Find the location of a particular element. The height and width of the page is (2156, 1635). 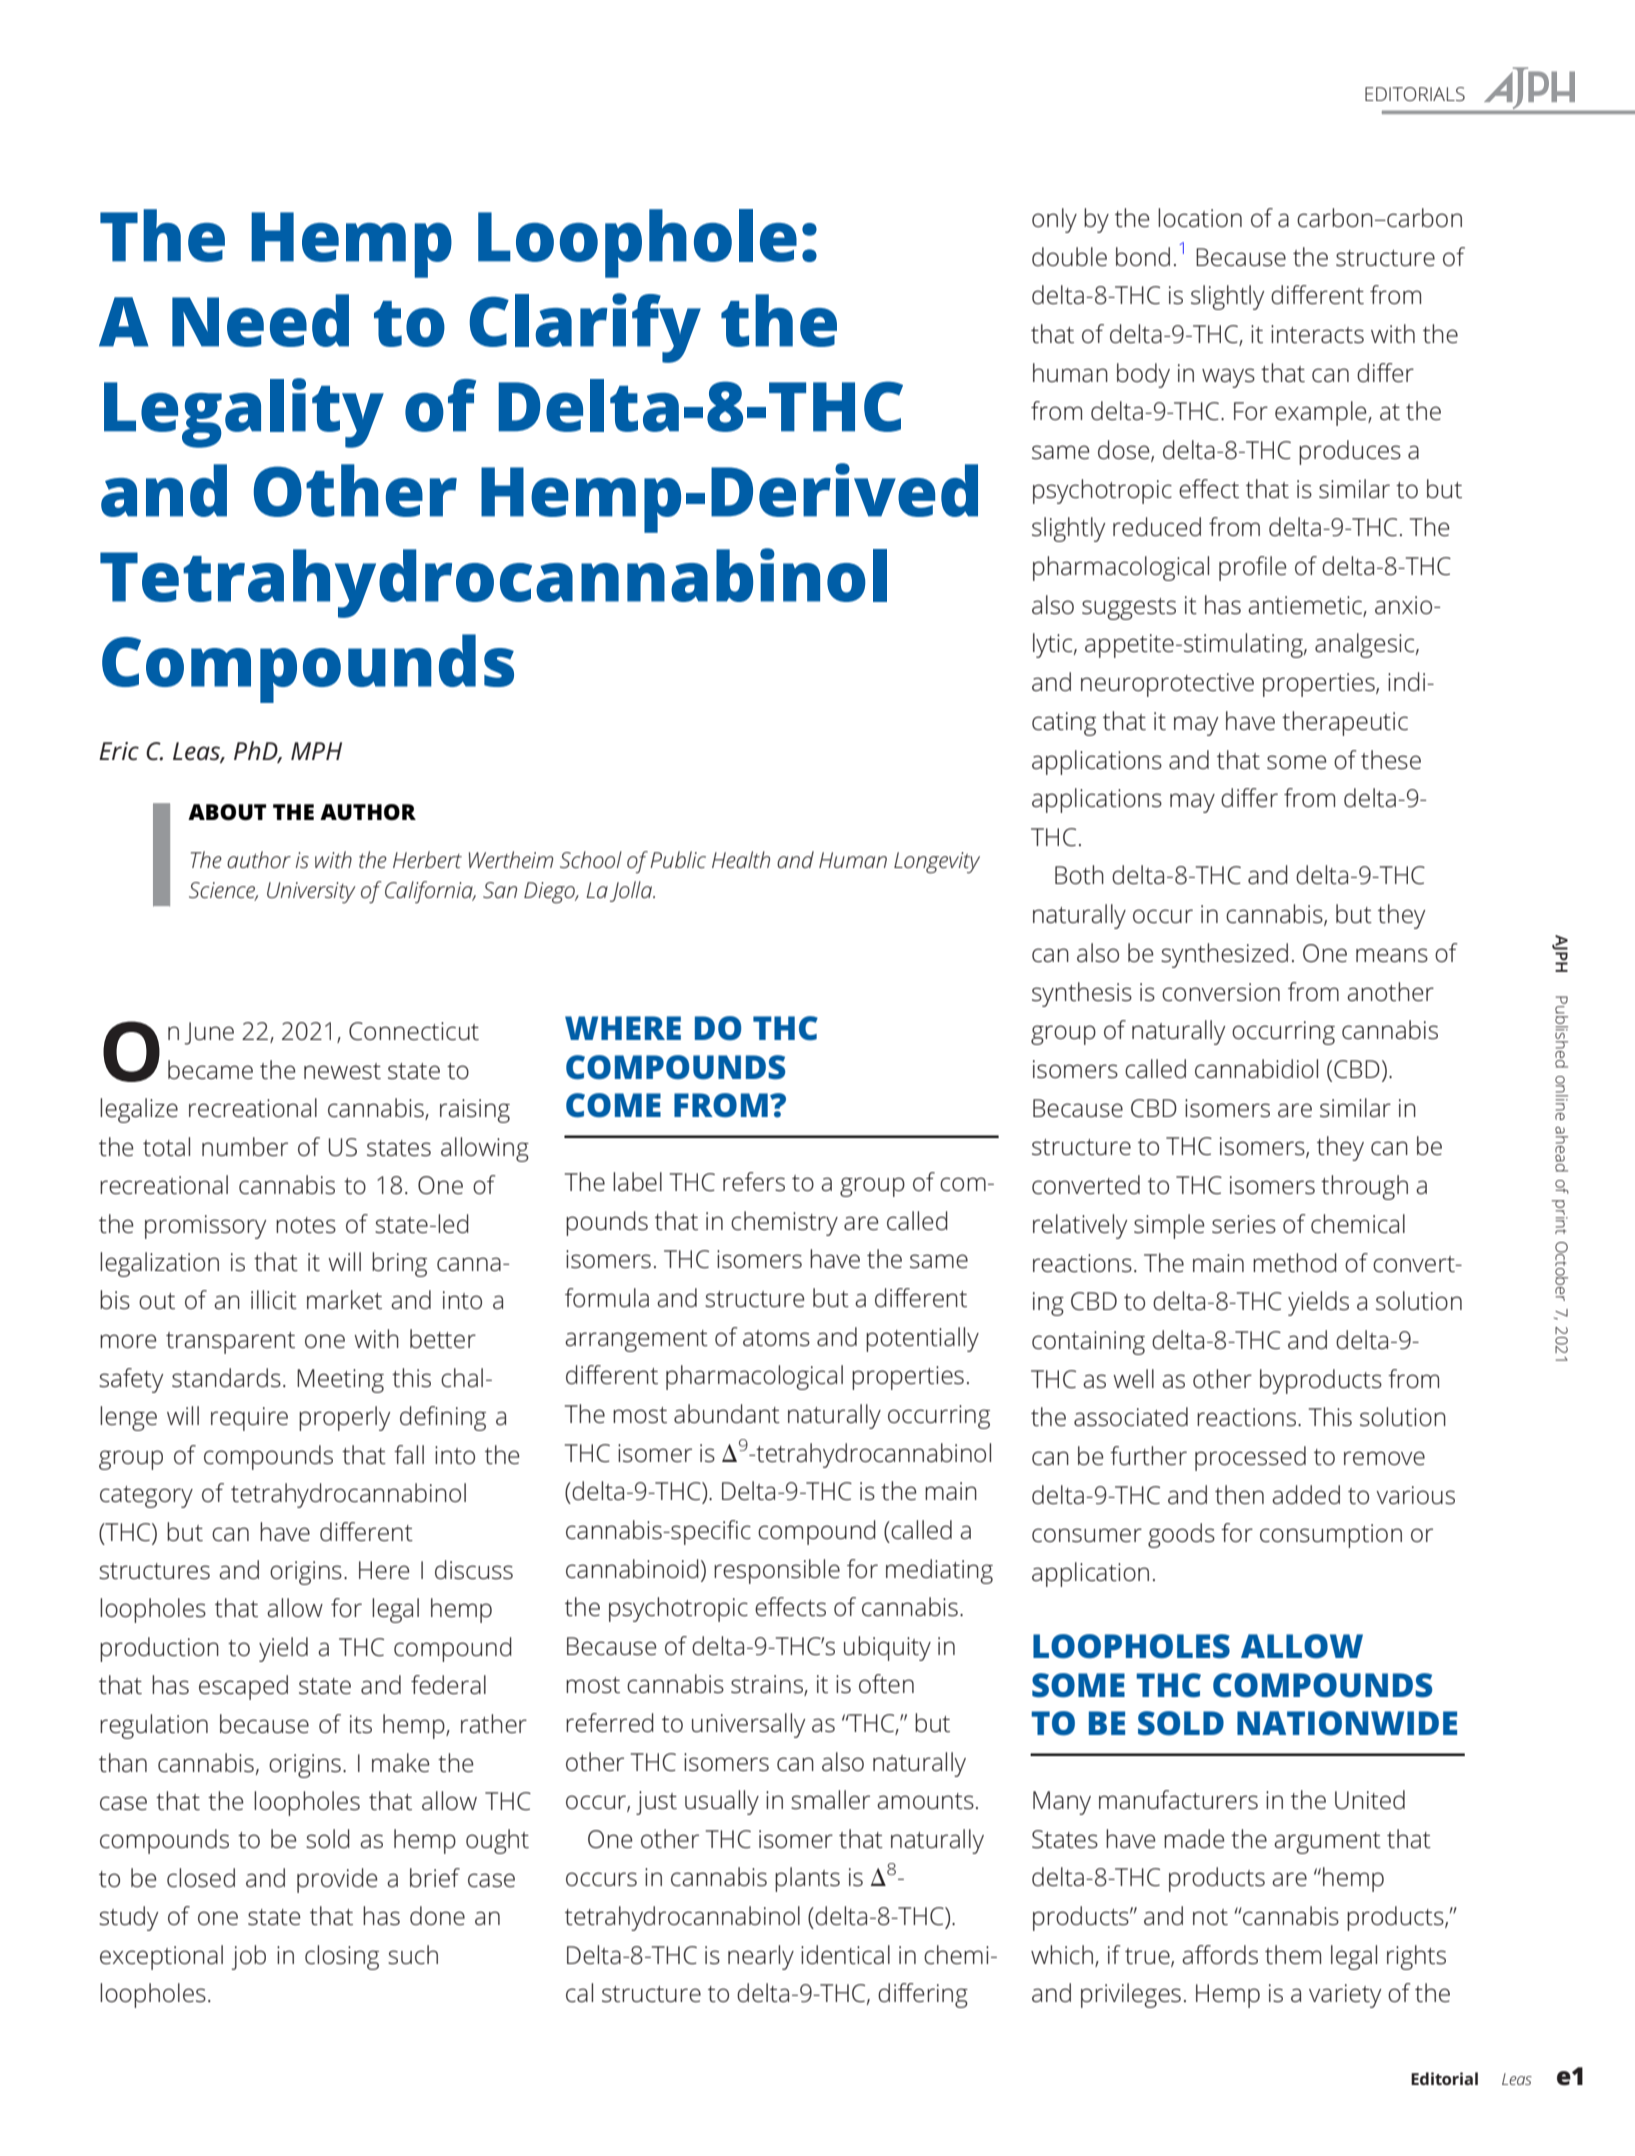

Clarify is located at coordinates (585, 328).
